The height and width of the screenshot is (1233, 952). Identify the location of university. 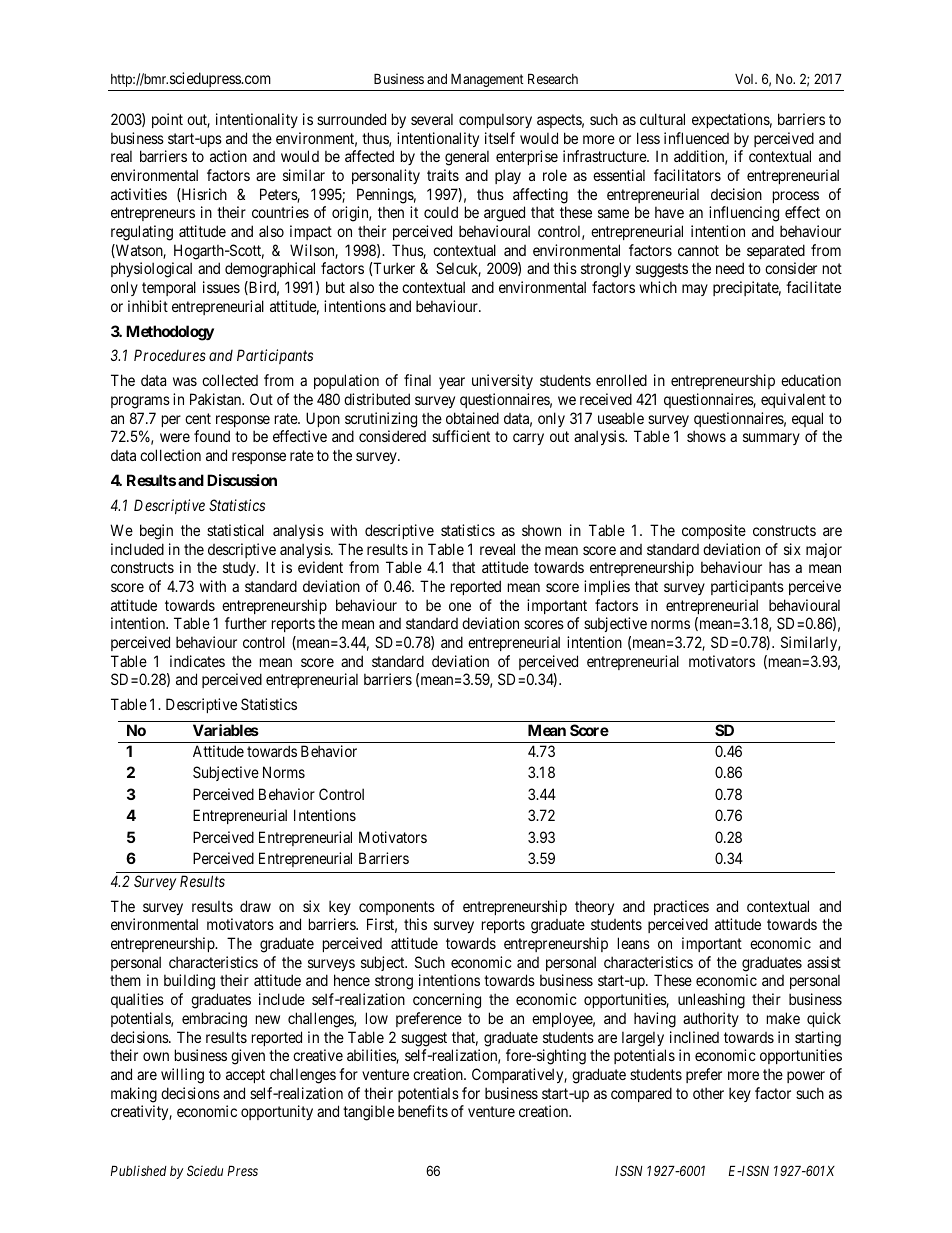
(502, 381).
